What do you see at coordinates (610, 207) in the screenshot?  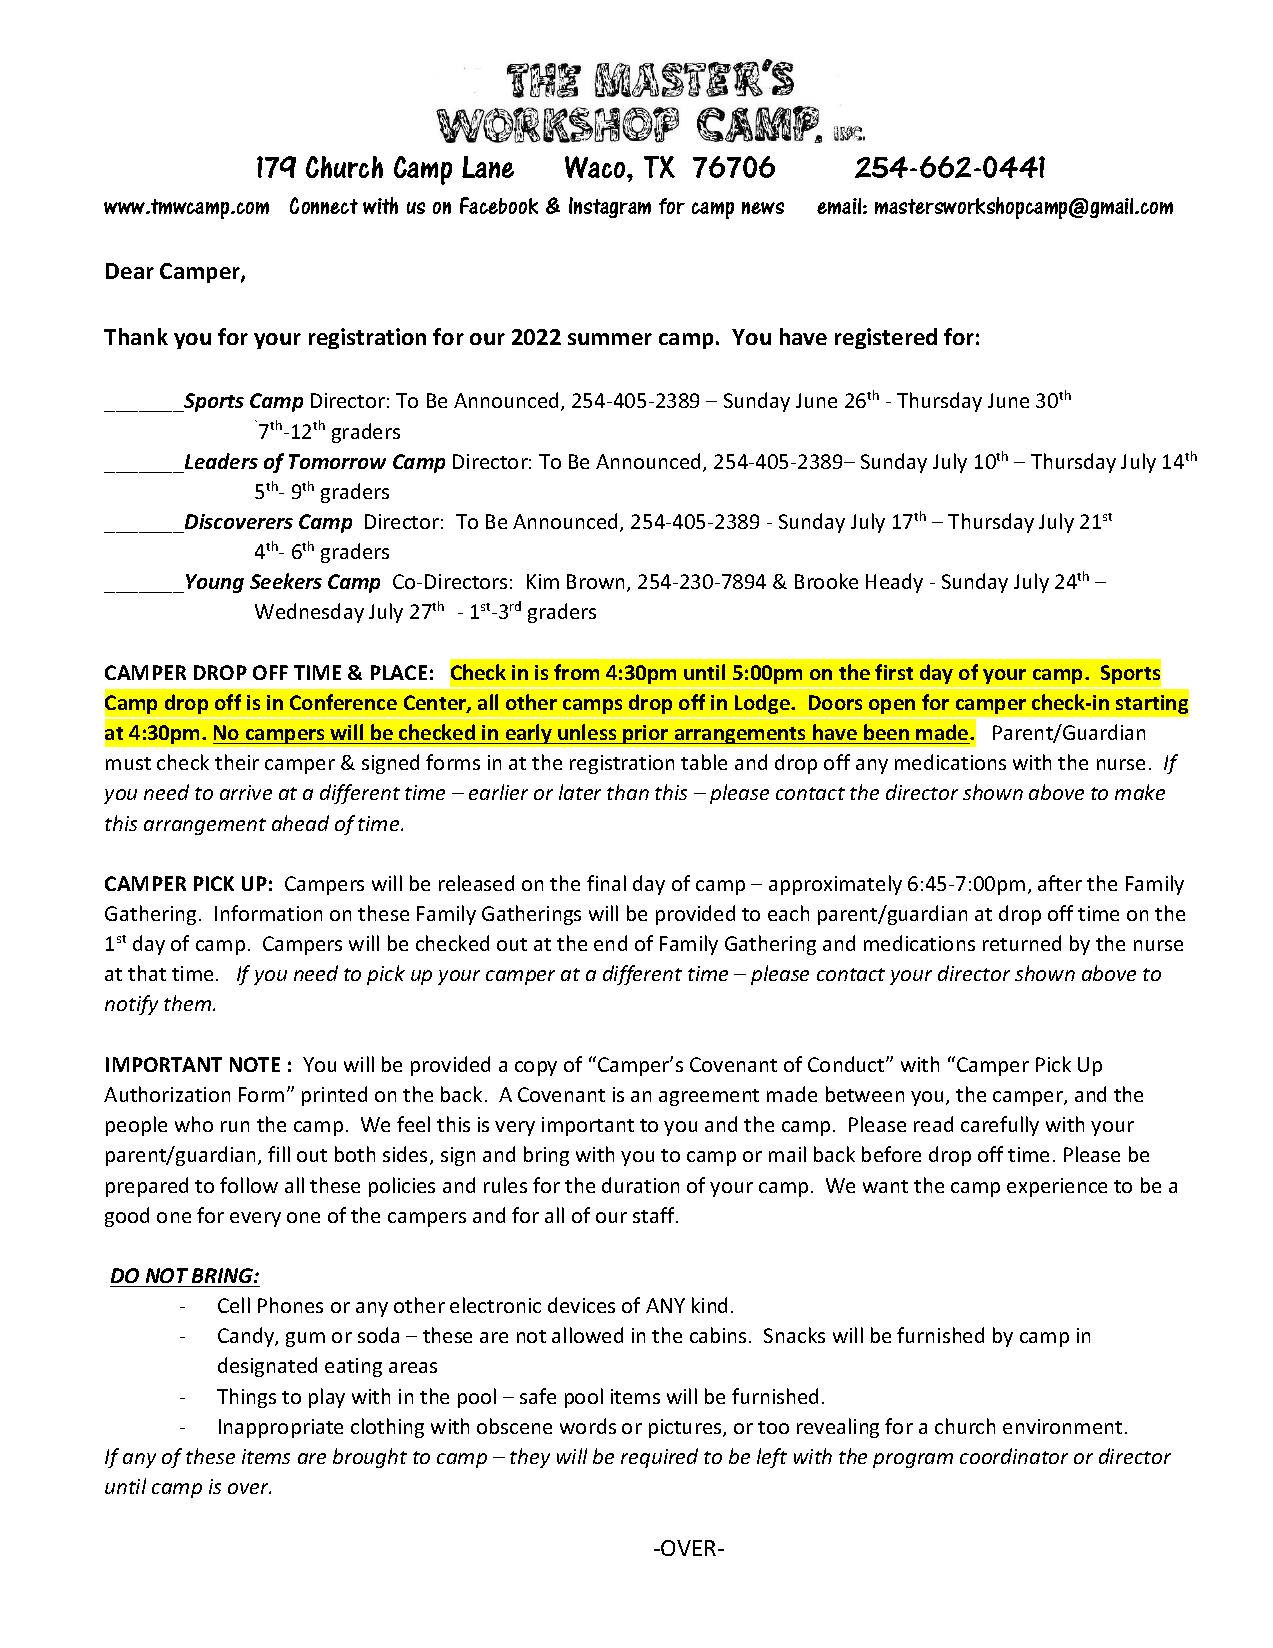 I see `Instagram` at bounding box center [610, 207].
